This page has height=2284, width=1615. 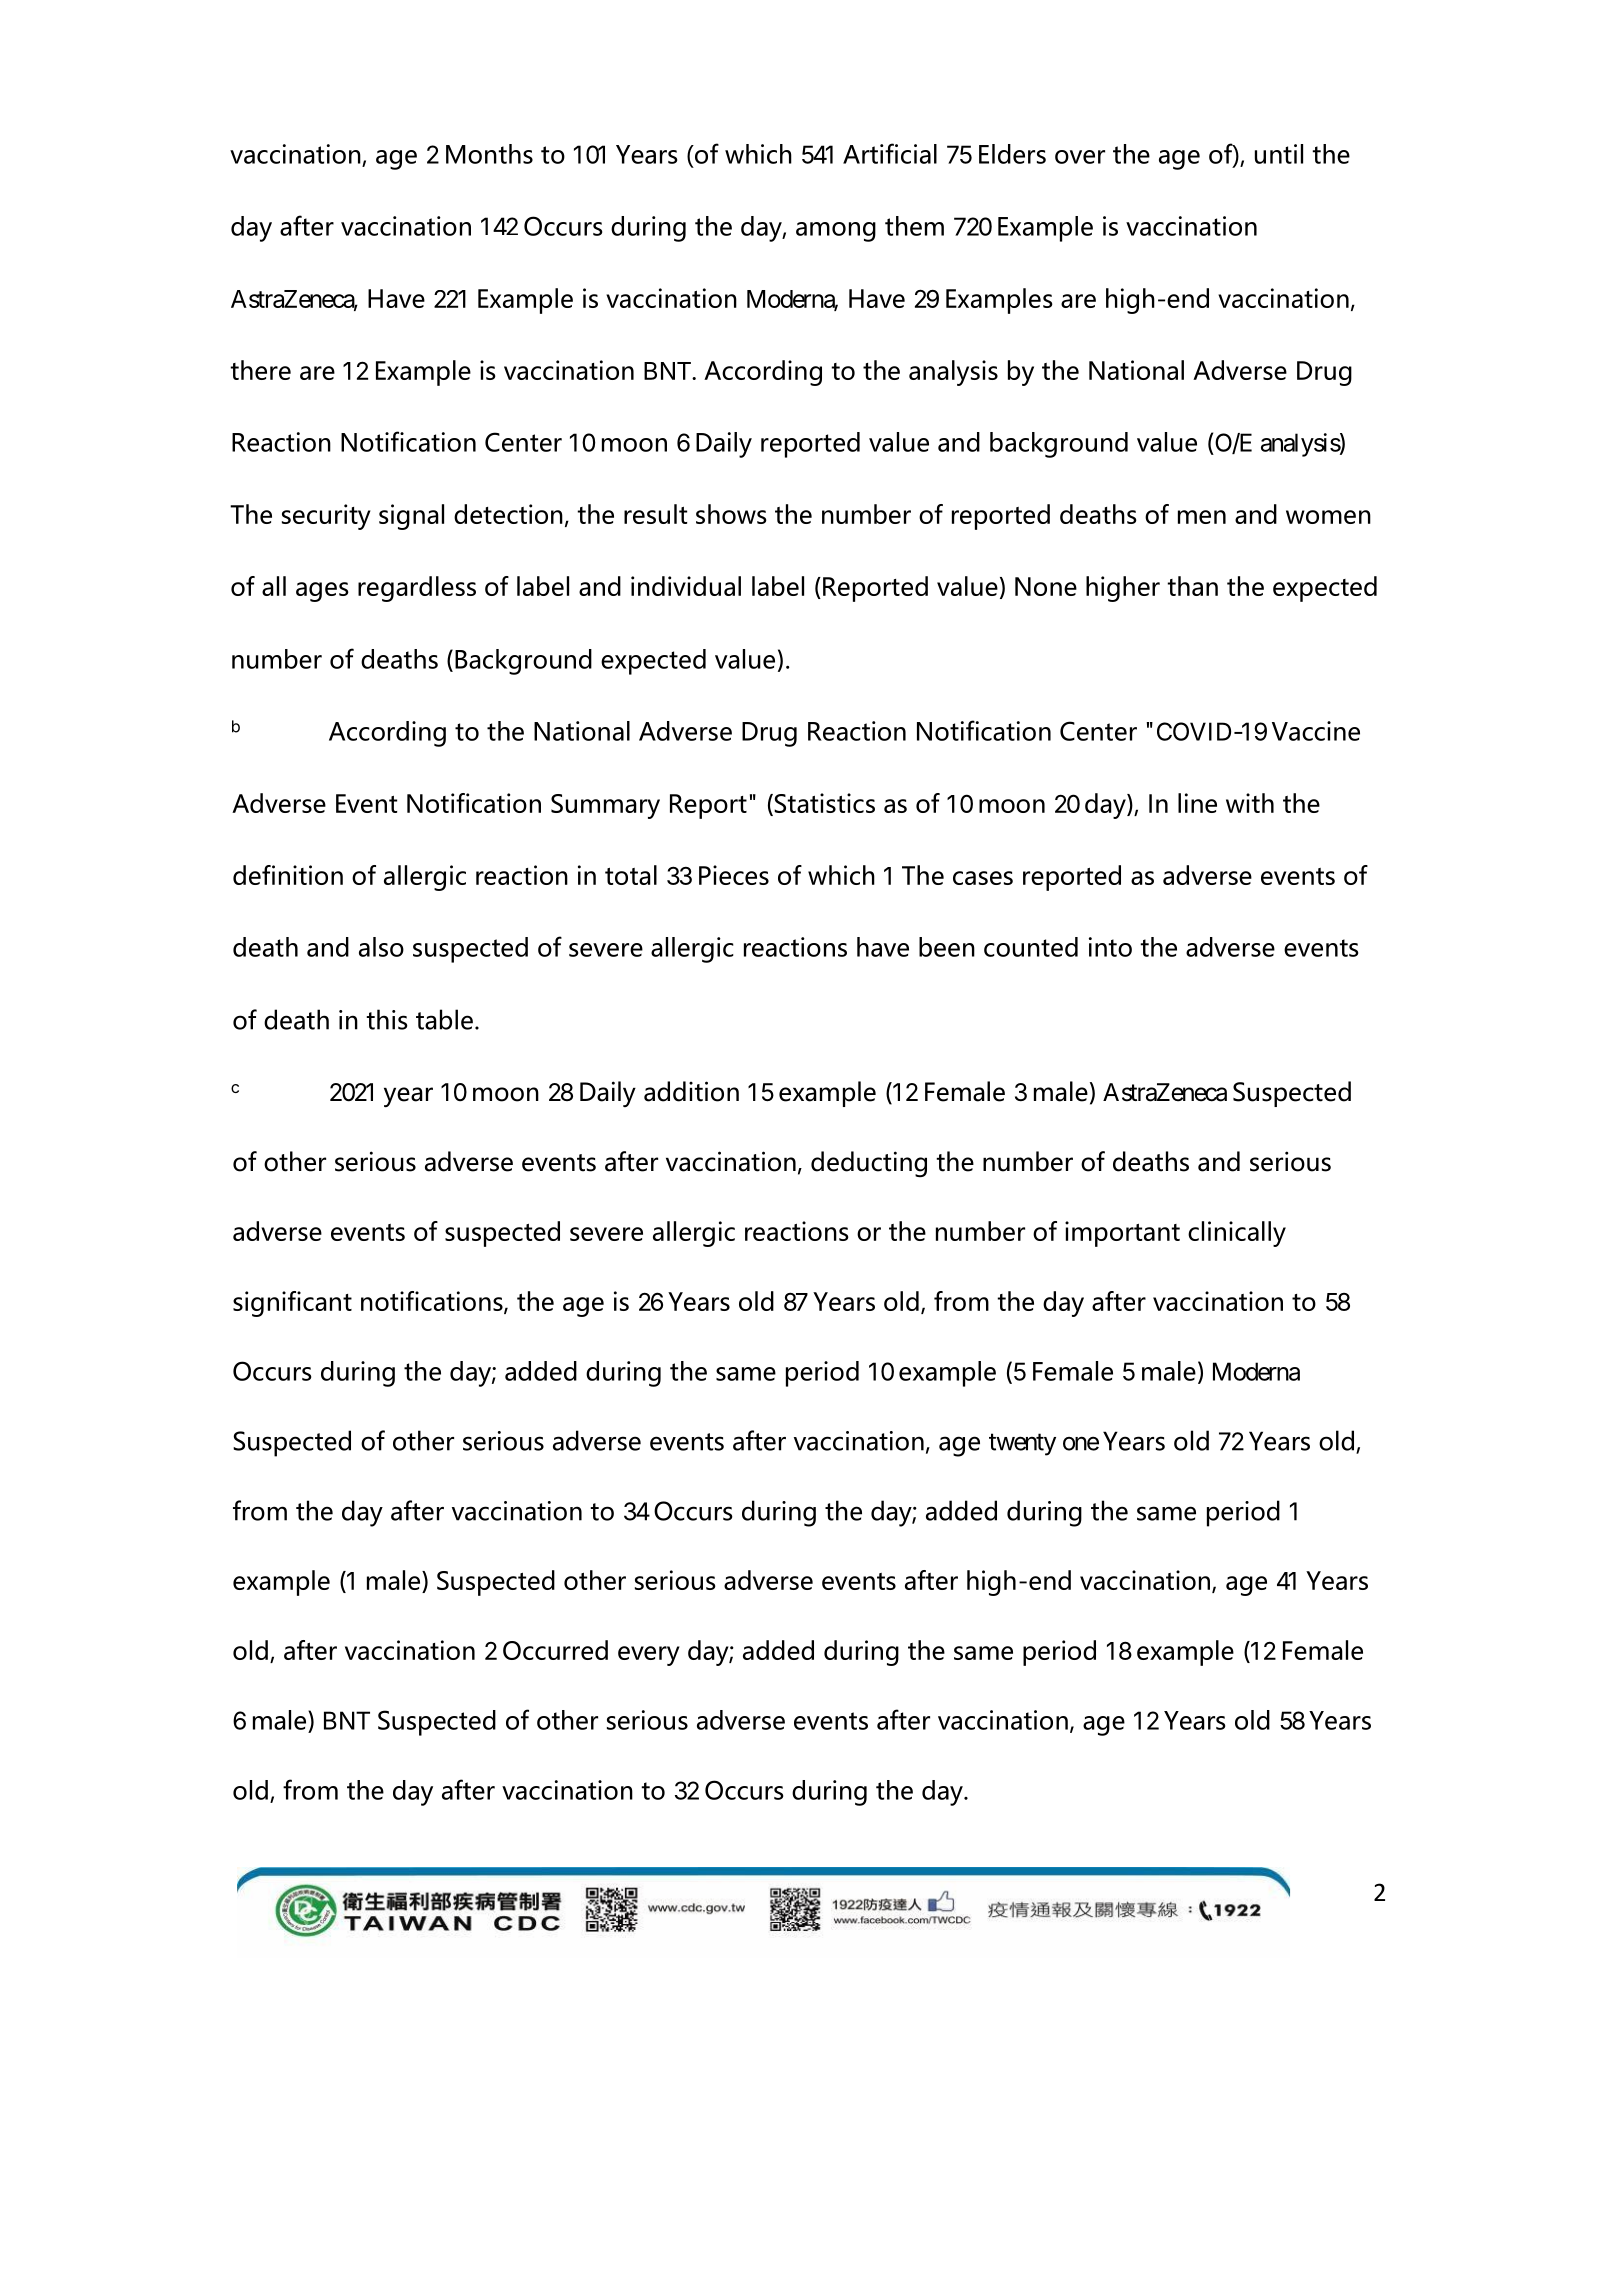 What do you see at coordinates (1328, 517) in the page?
I see `women` at bounding box center [1328, 517].
